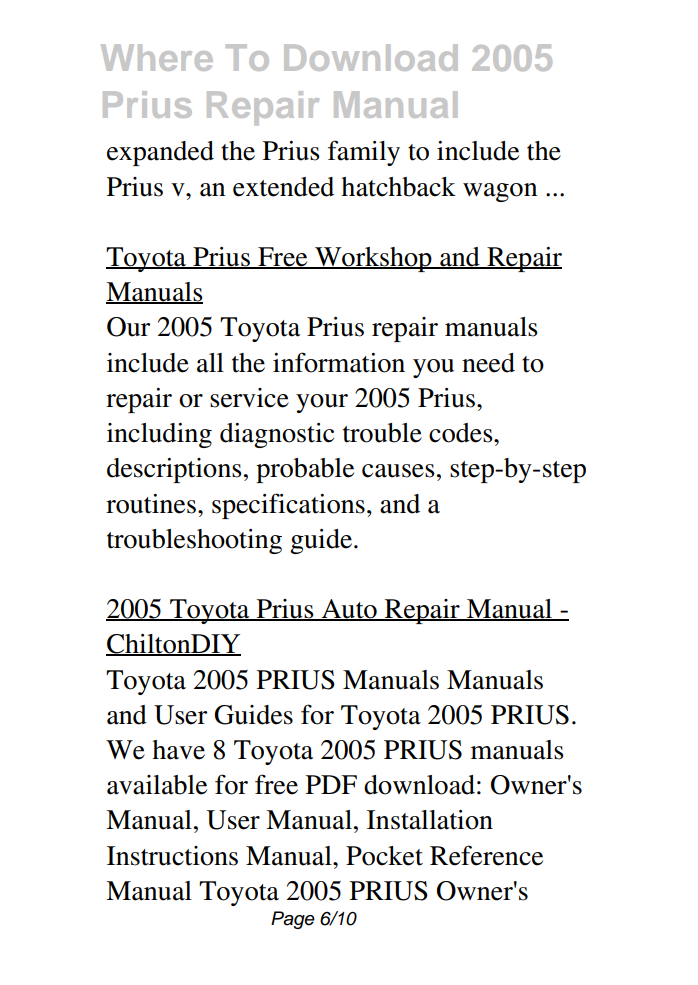 The width and height of the image is (698, 985). Describe the element at coordinates (364, 153) in the image. I see `family` at that location.
